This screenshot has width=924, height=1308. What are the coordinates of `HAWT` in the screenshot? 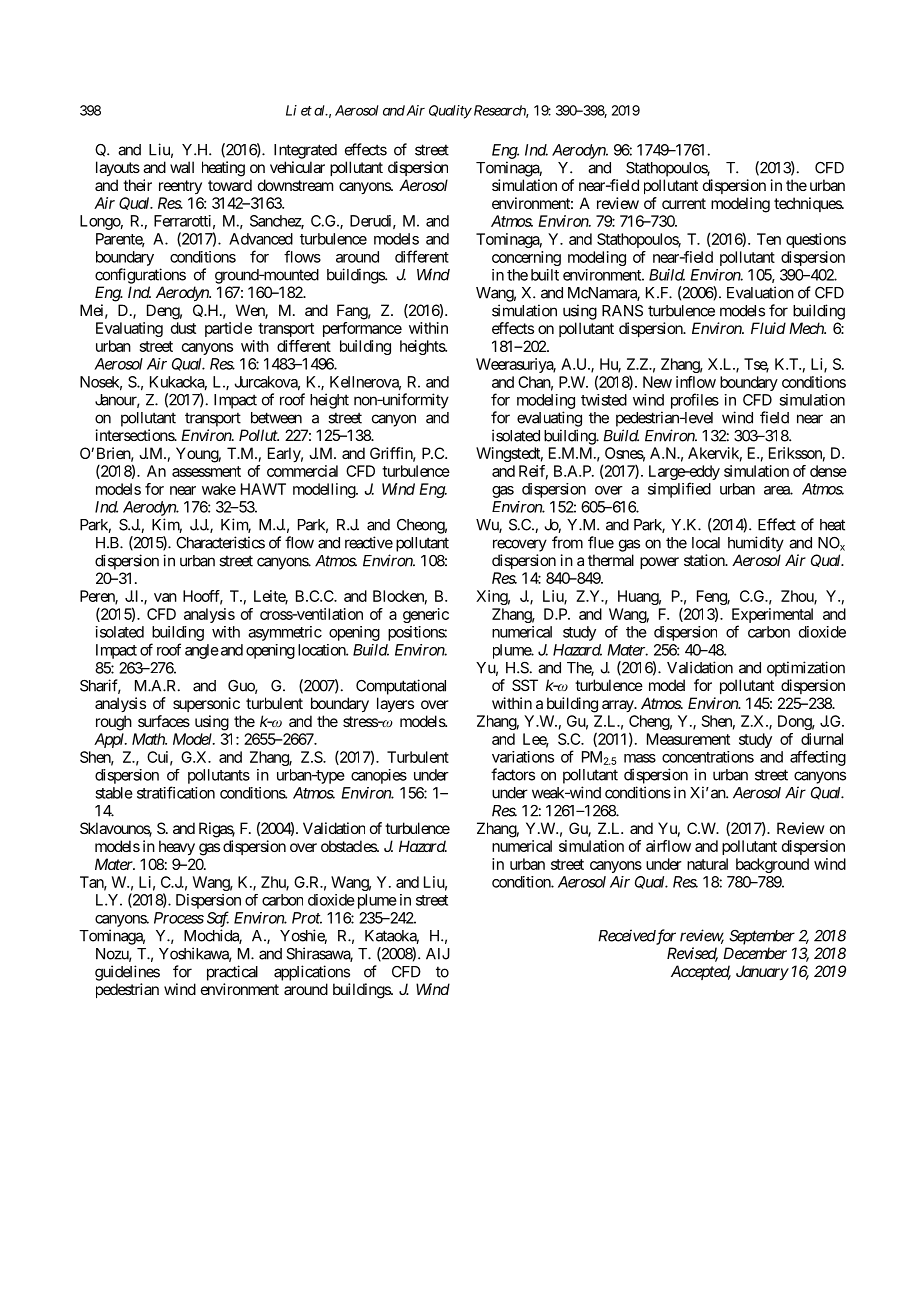 It's located at (263, 489).
